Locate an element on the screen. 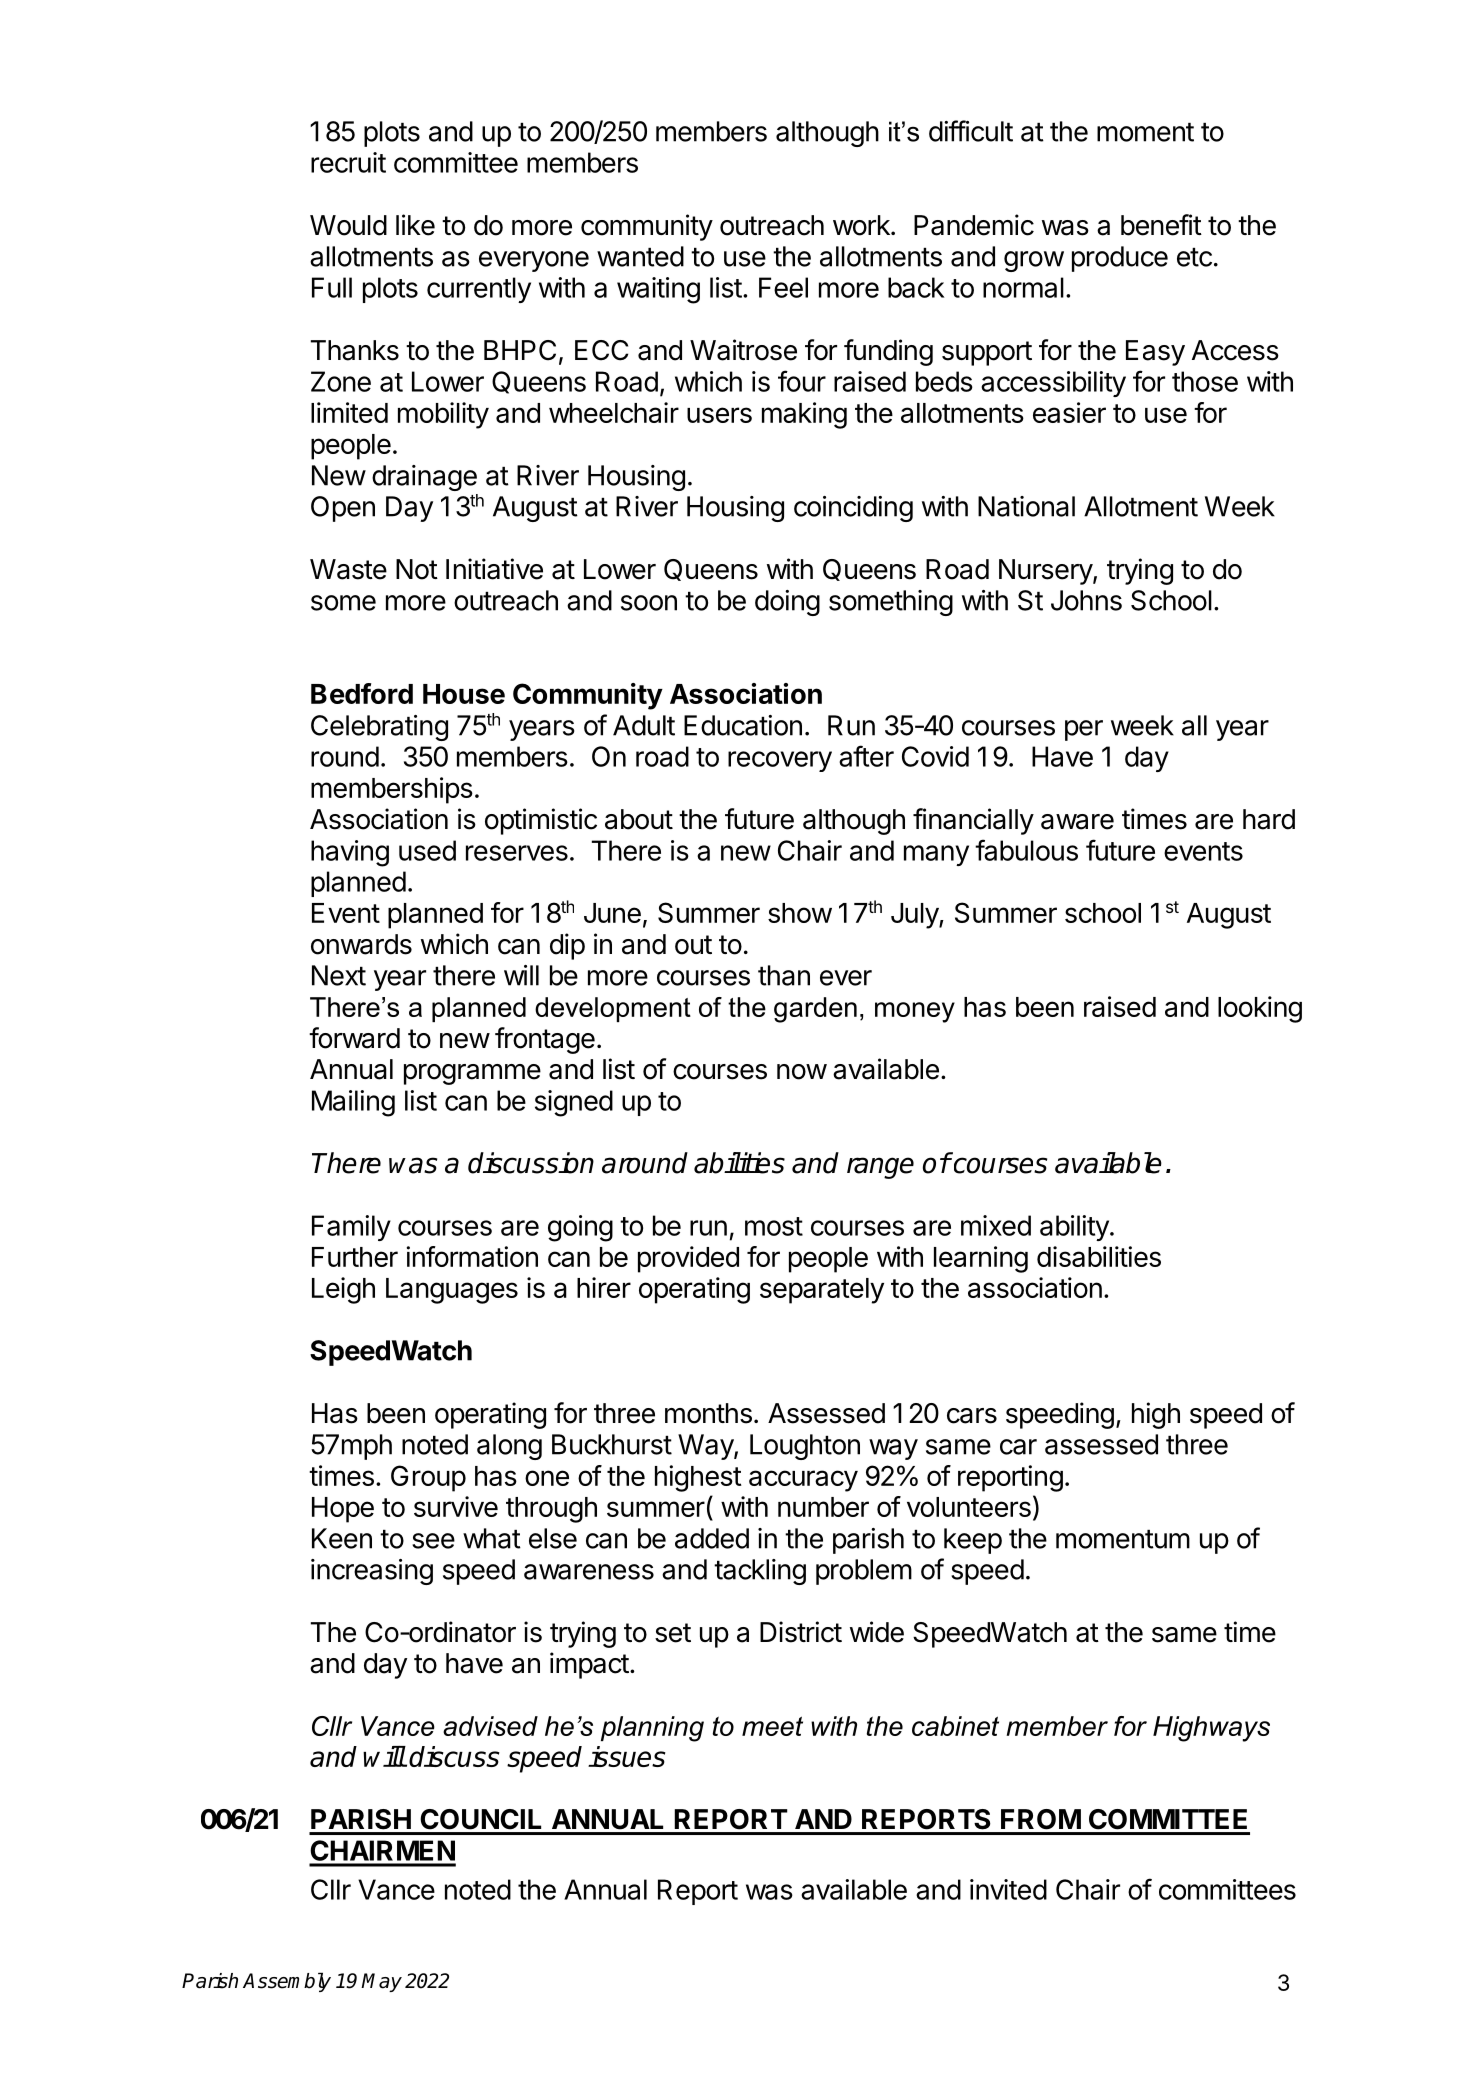 Image resolution: width=1471 pixels, height=2080 pixels. doing is located at coordinates (787, 603).
